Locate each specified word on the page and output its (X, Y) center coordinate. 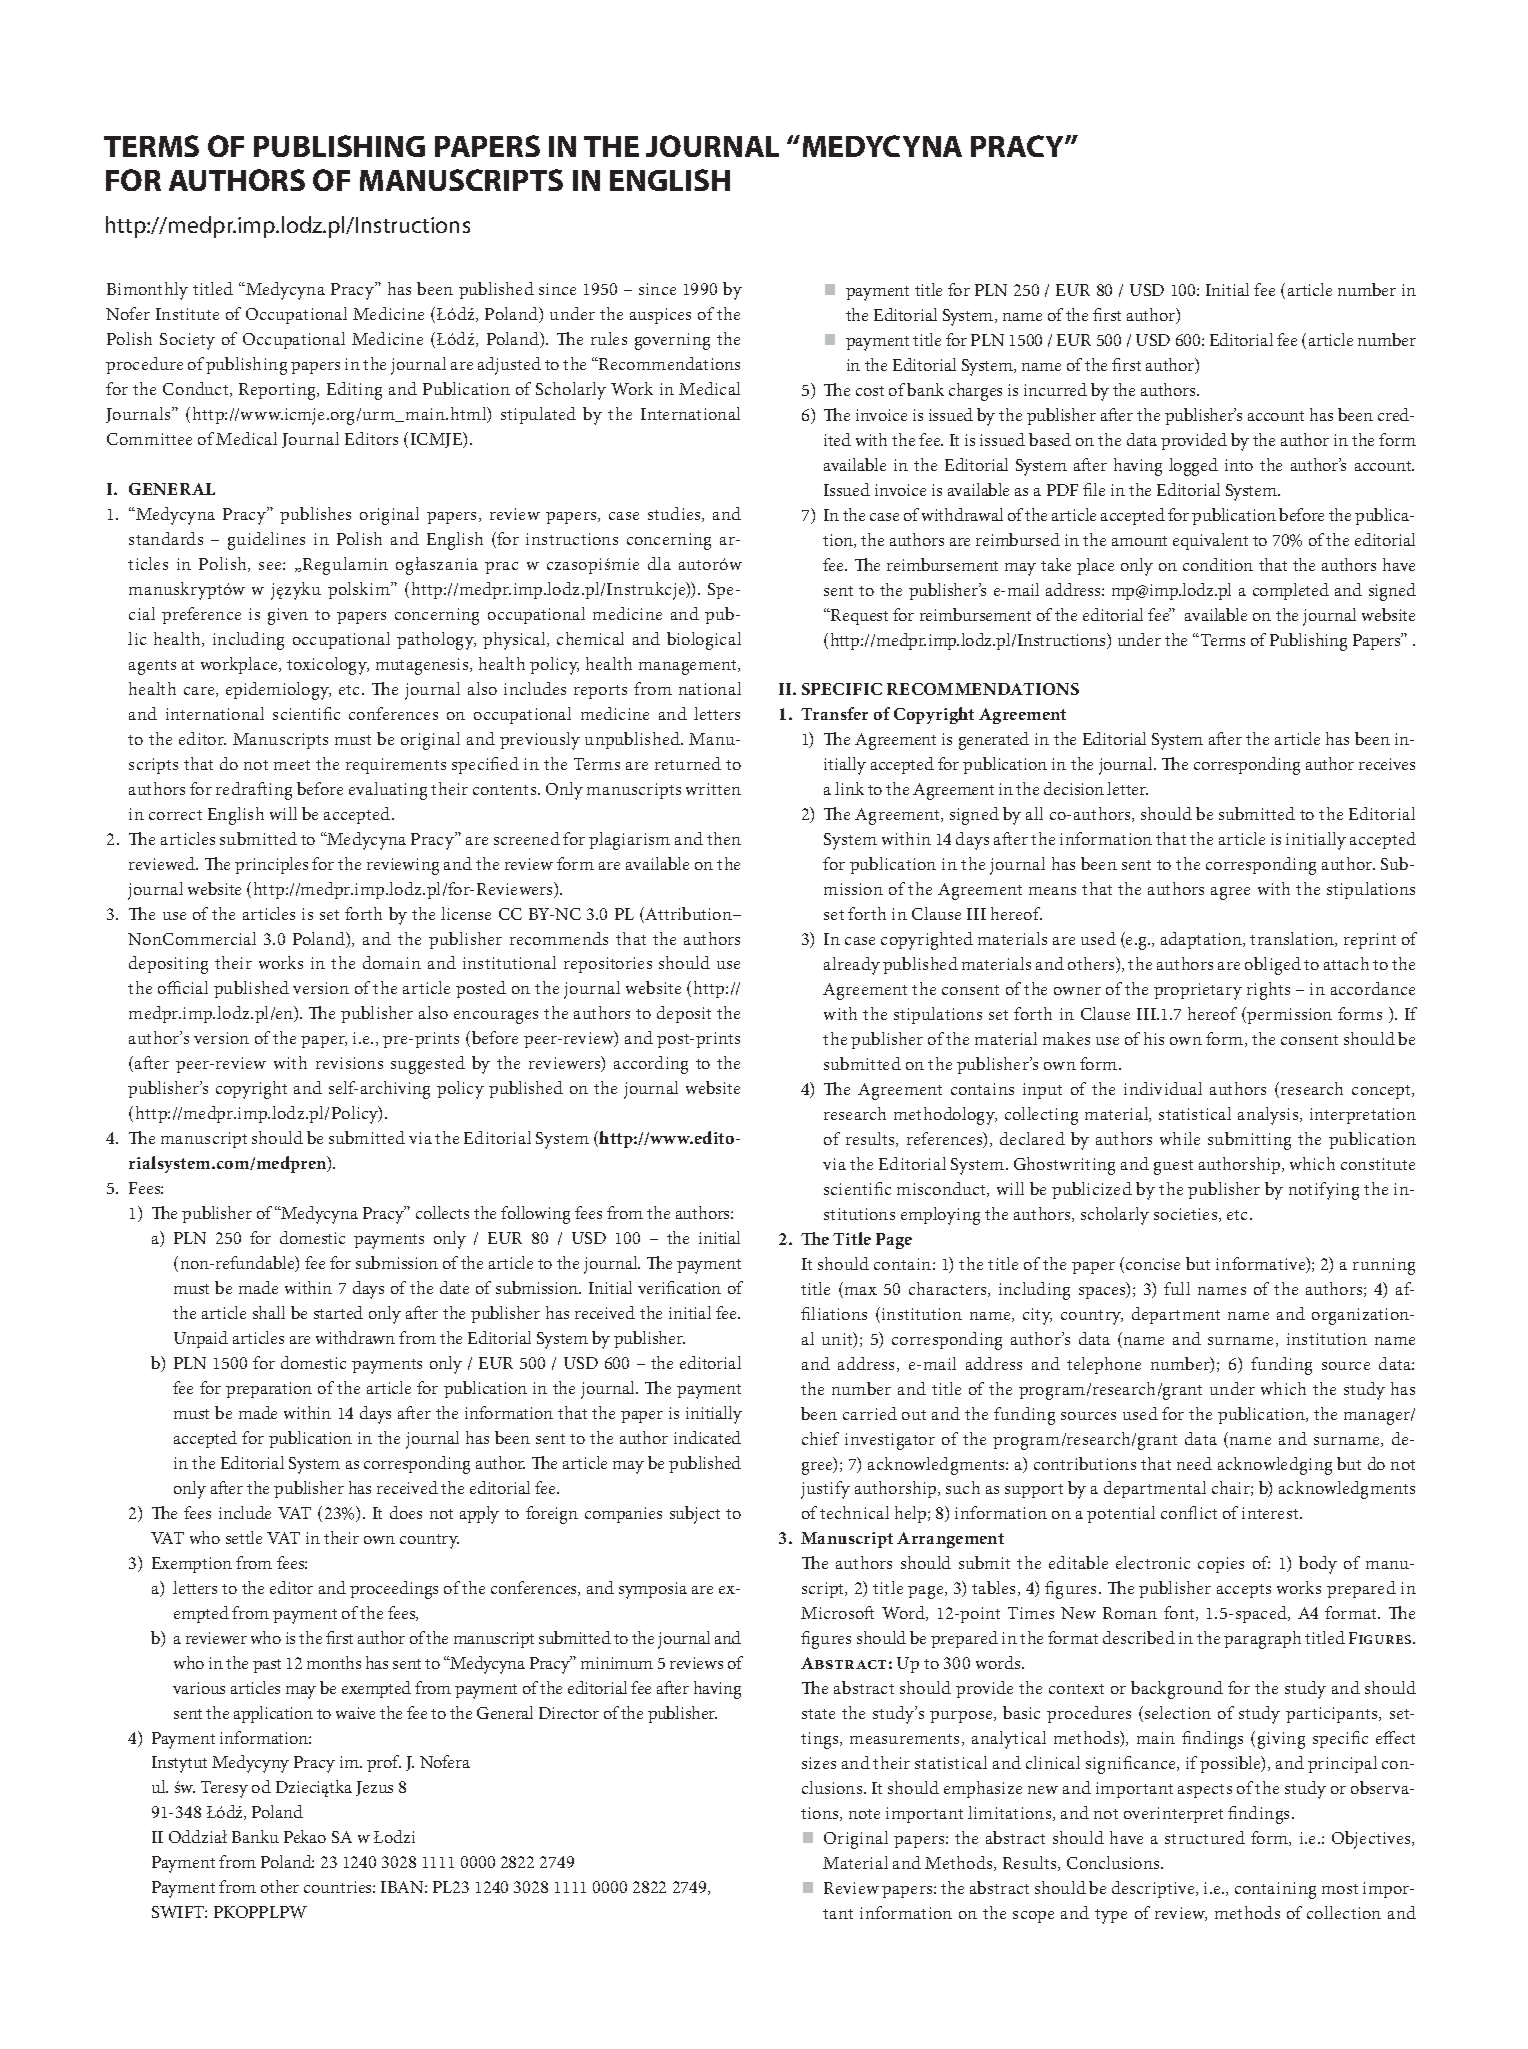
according (651, 1065)
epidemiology (278, 691)
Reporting (279, 391)
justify (825, 1490)
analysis (1269, 1116)
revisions (349, 1063)
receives (1387, 764)
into (1239, 465)
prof (384, 1763)
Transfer (834, 713)
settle (244, 1537)
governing (672, 341)
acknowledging (1275, 1466)
